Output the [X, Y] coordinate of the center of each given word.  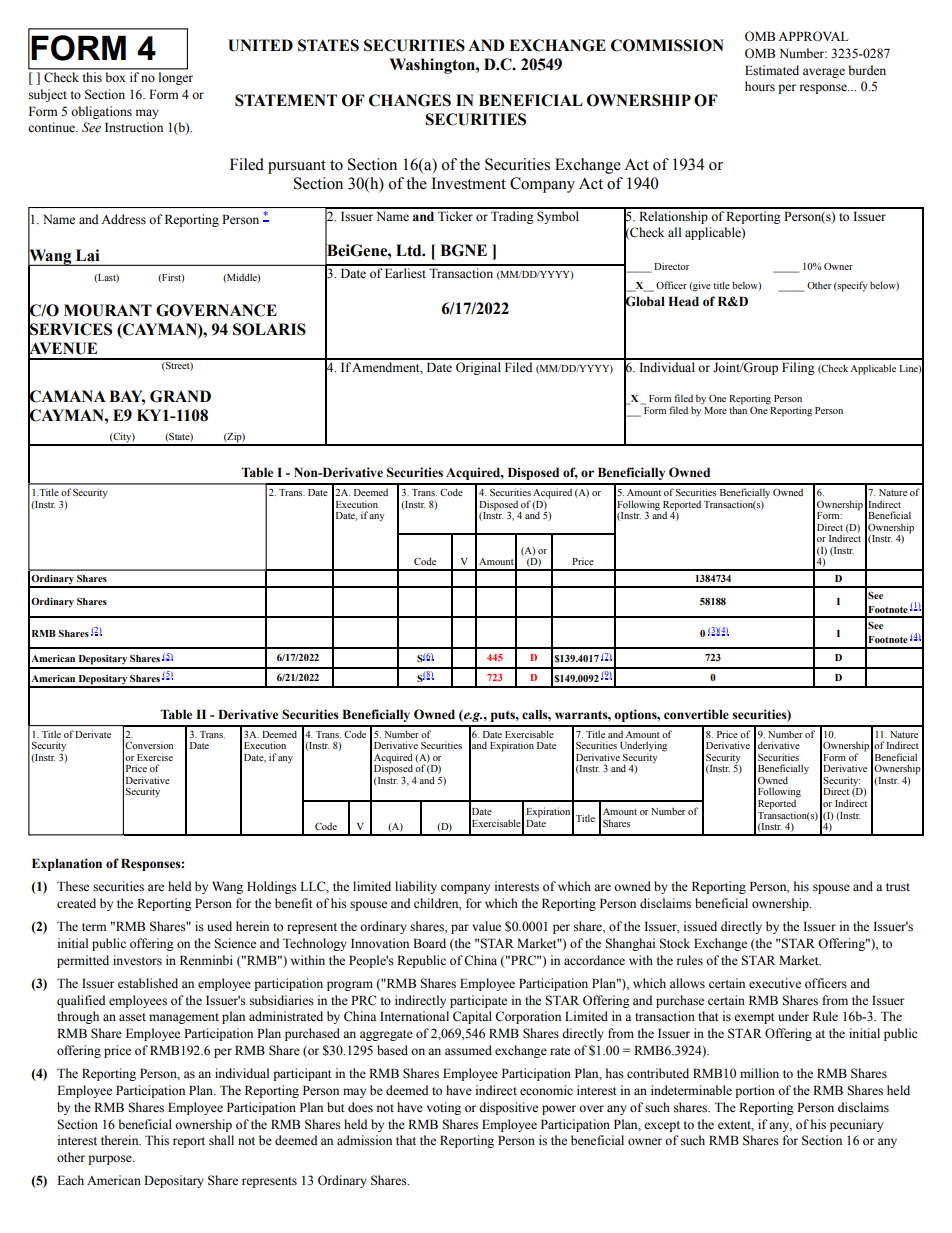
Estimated [772, 70]
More [715, 410]
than [738, 409]
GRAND [180, 396]
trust [898, 887]
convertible [696, 714]
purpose [111, 1160]
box [115, 77]
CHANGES [410, 100]
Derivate [93, 734]
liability [416, 887]
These [73, 886]
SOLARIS [269, 329]
